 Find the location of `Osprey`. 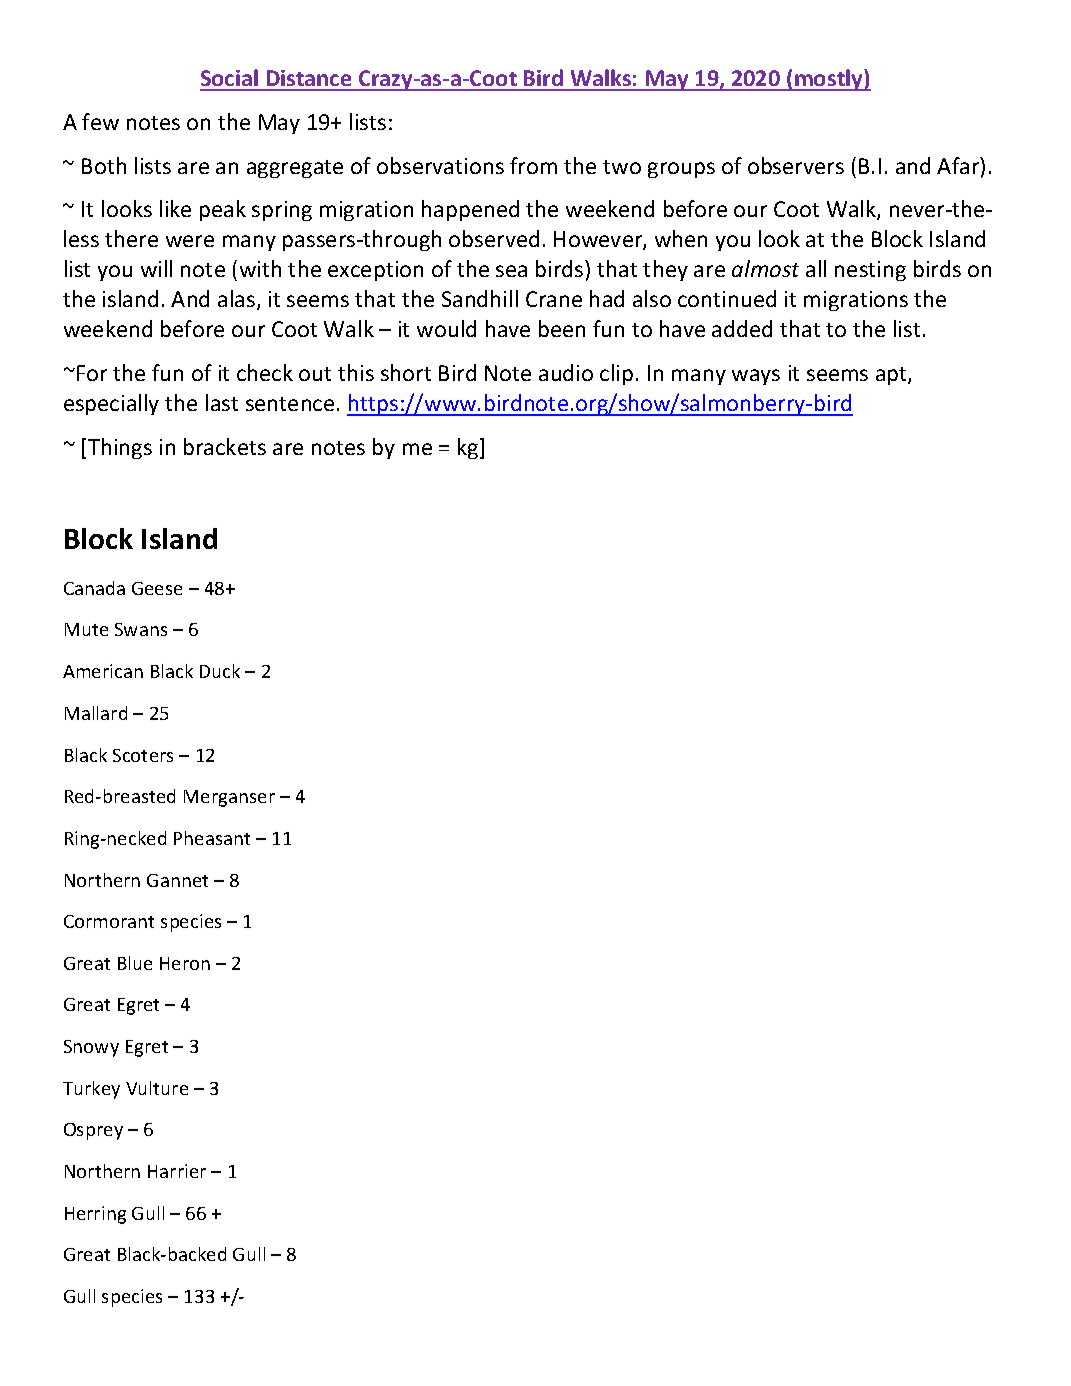

Osprey is located at coordinates (93, 1131).
